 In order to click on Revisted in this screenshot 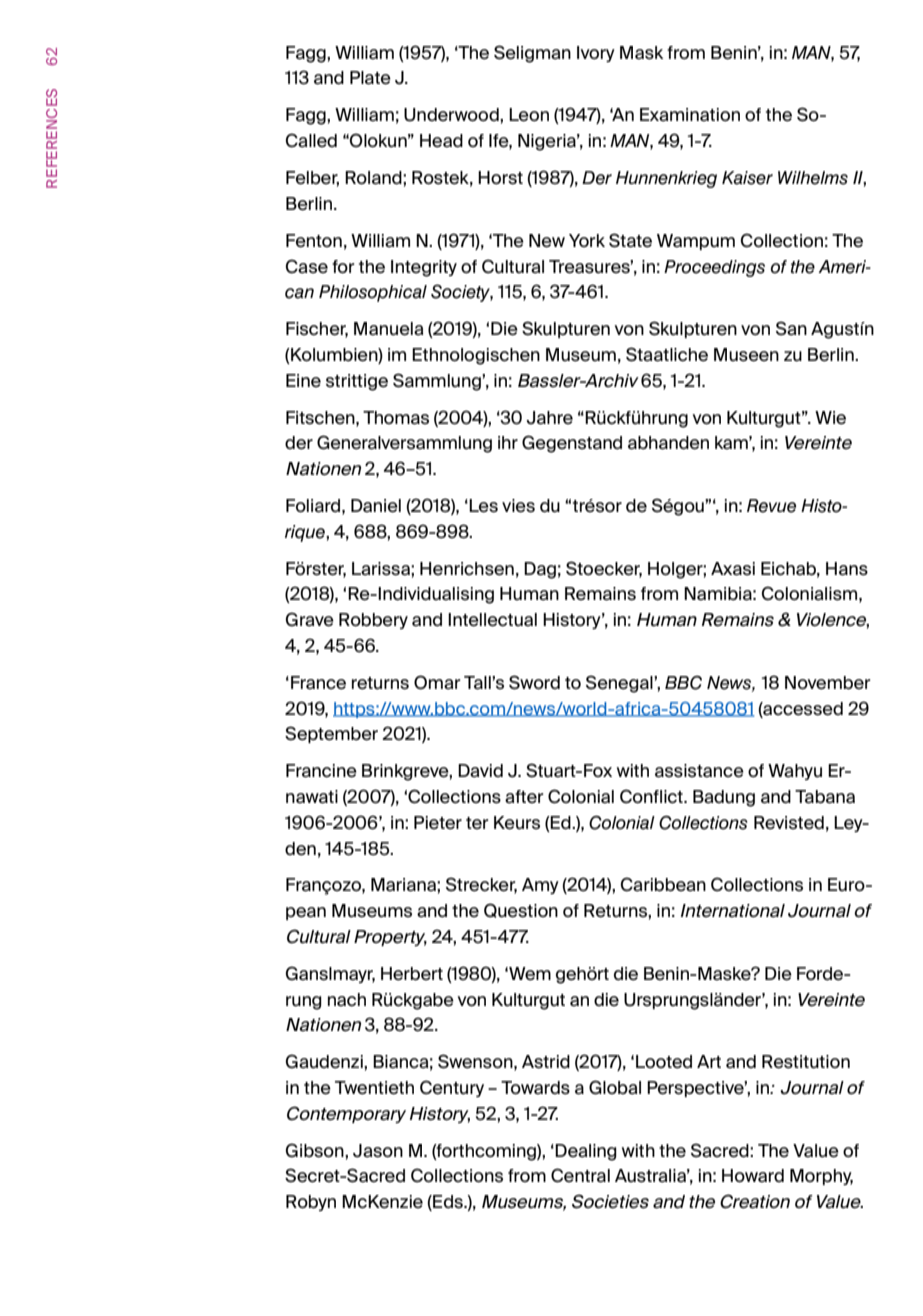, I will do `click(789, 823)`.
